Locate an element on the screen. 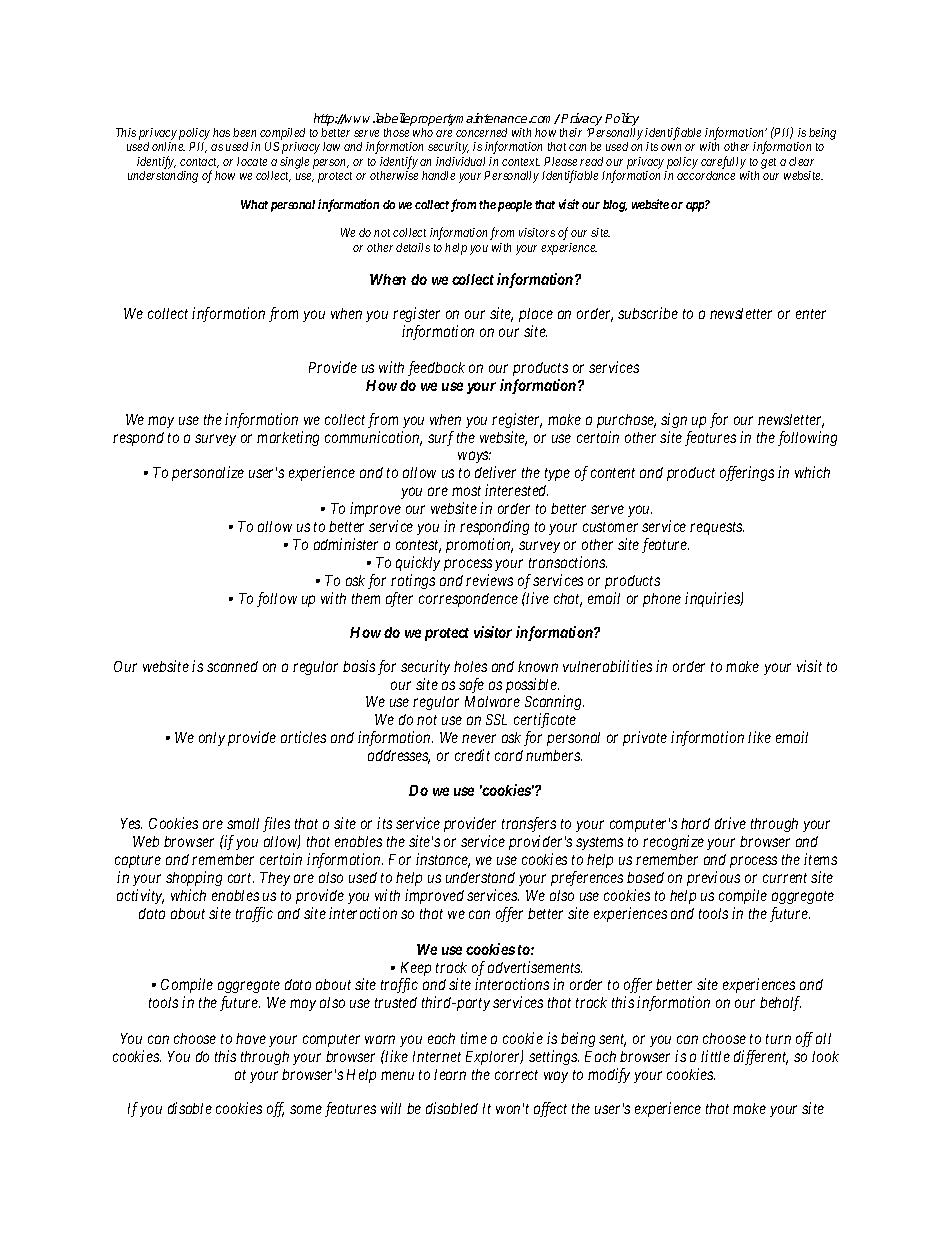  scanned is located at coordinates (232, 666).
